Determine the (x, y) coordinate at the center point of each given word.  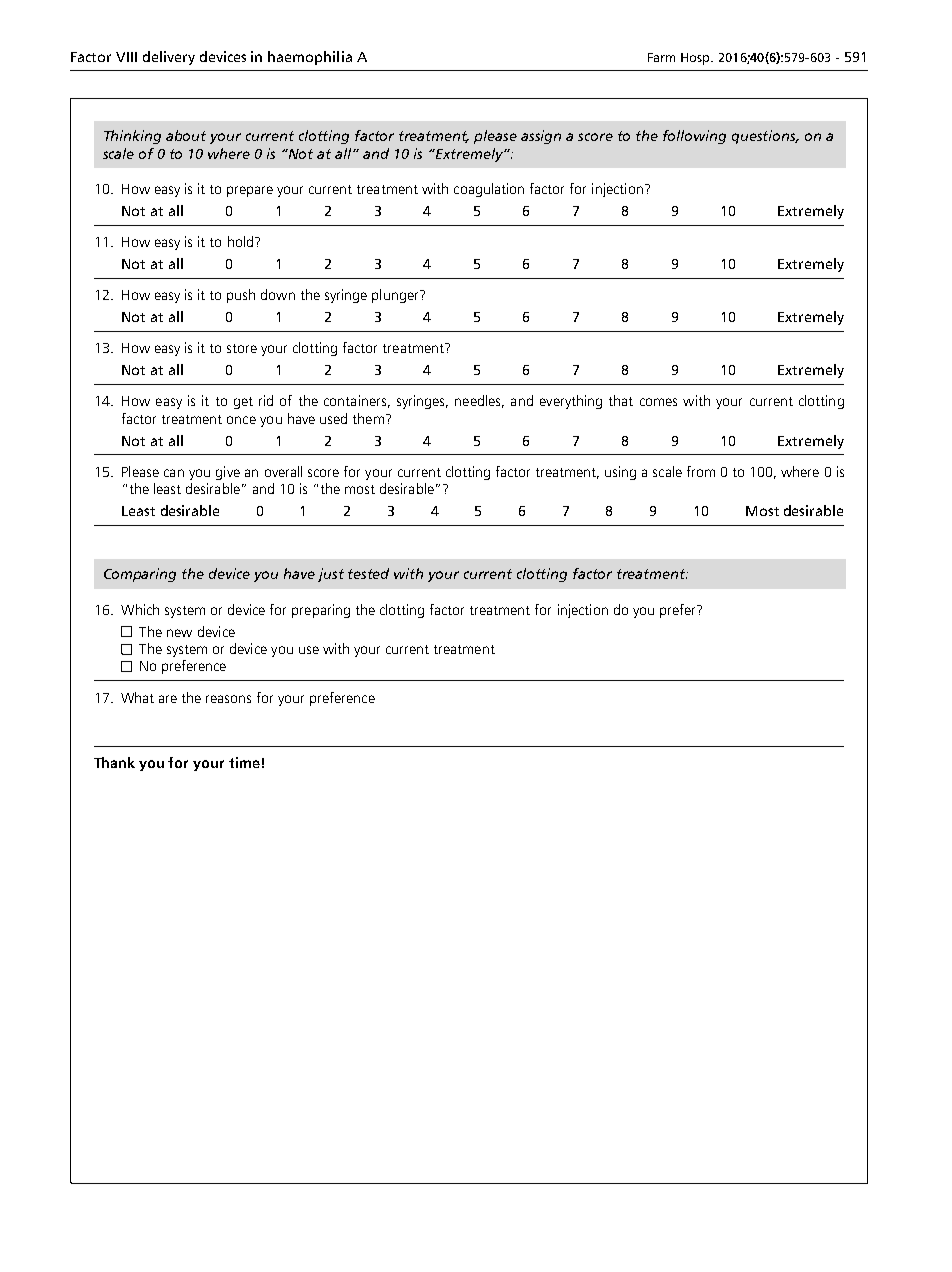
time (244, 762)
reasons (228, 699)
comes (658, 402)
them (368, 418)
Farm (661, 57)
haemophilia (310, 58)
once (241, 420)
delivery (169, 58)
